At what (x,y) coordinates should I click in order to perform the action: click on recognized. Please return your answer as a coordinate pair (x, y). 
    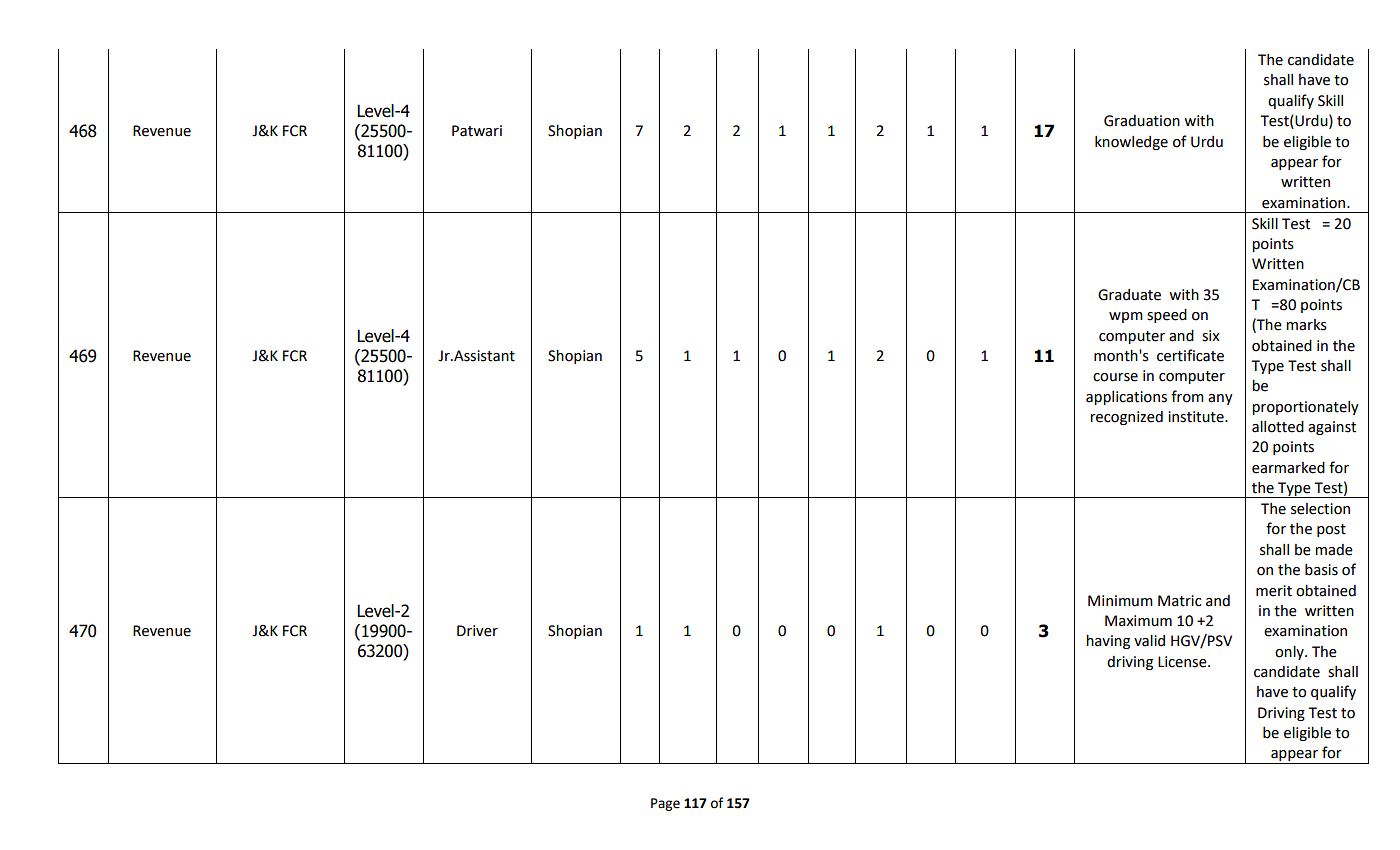
    Looking at the image, I should click on (1126, 418).
